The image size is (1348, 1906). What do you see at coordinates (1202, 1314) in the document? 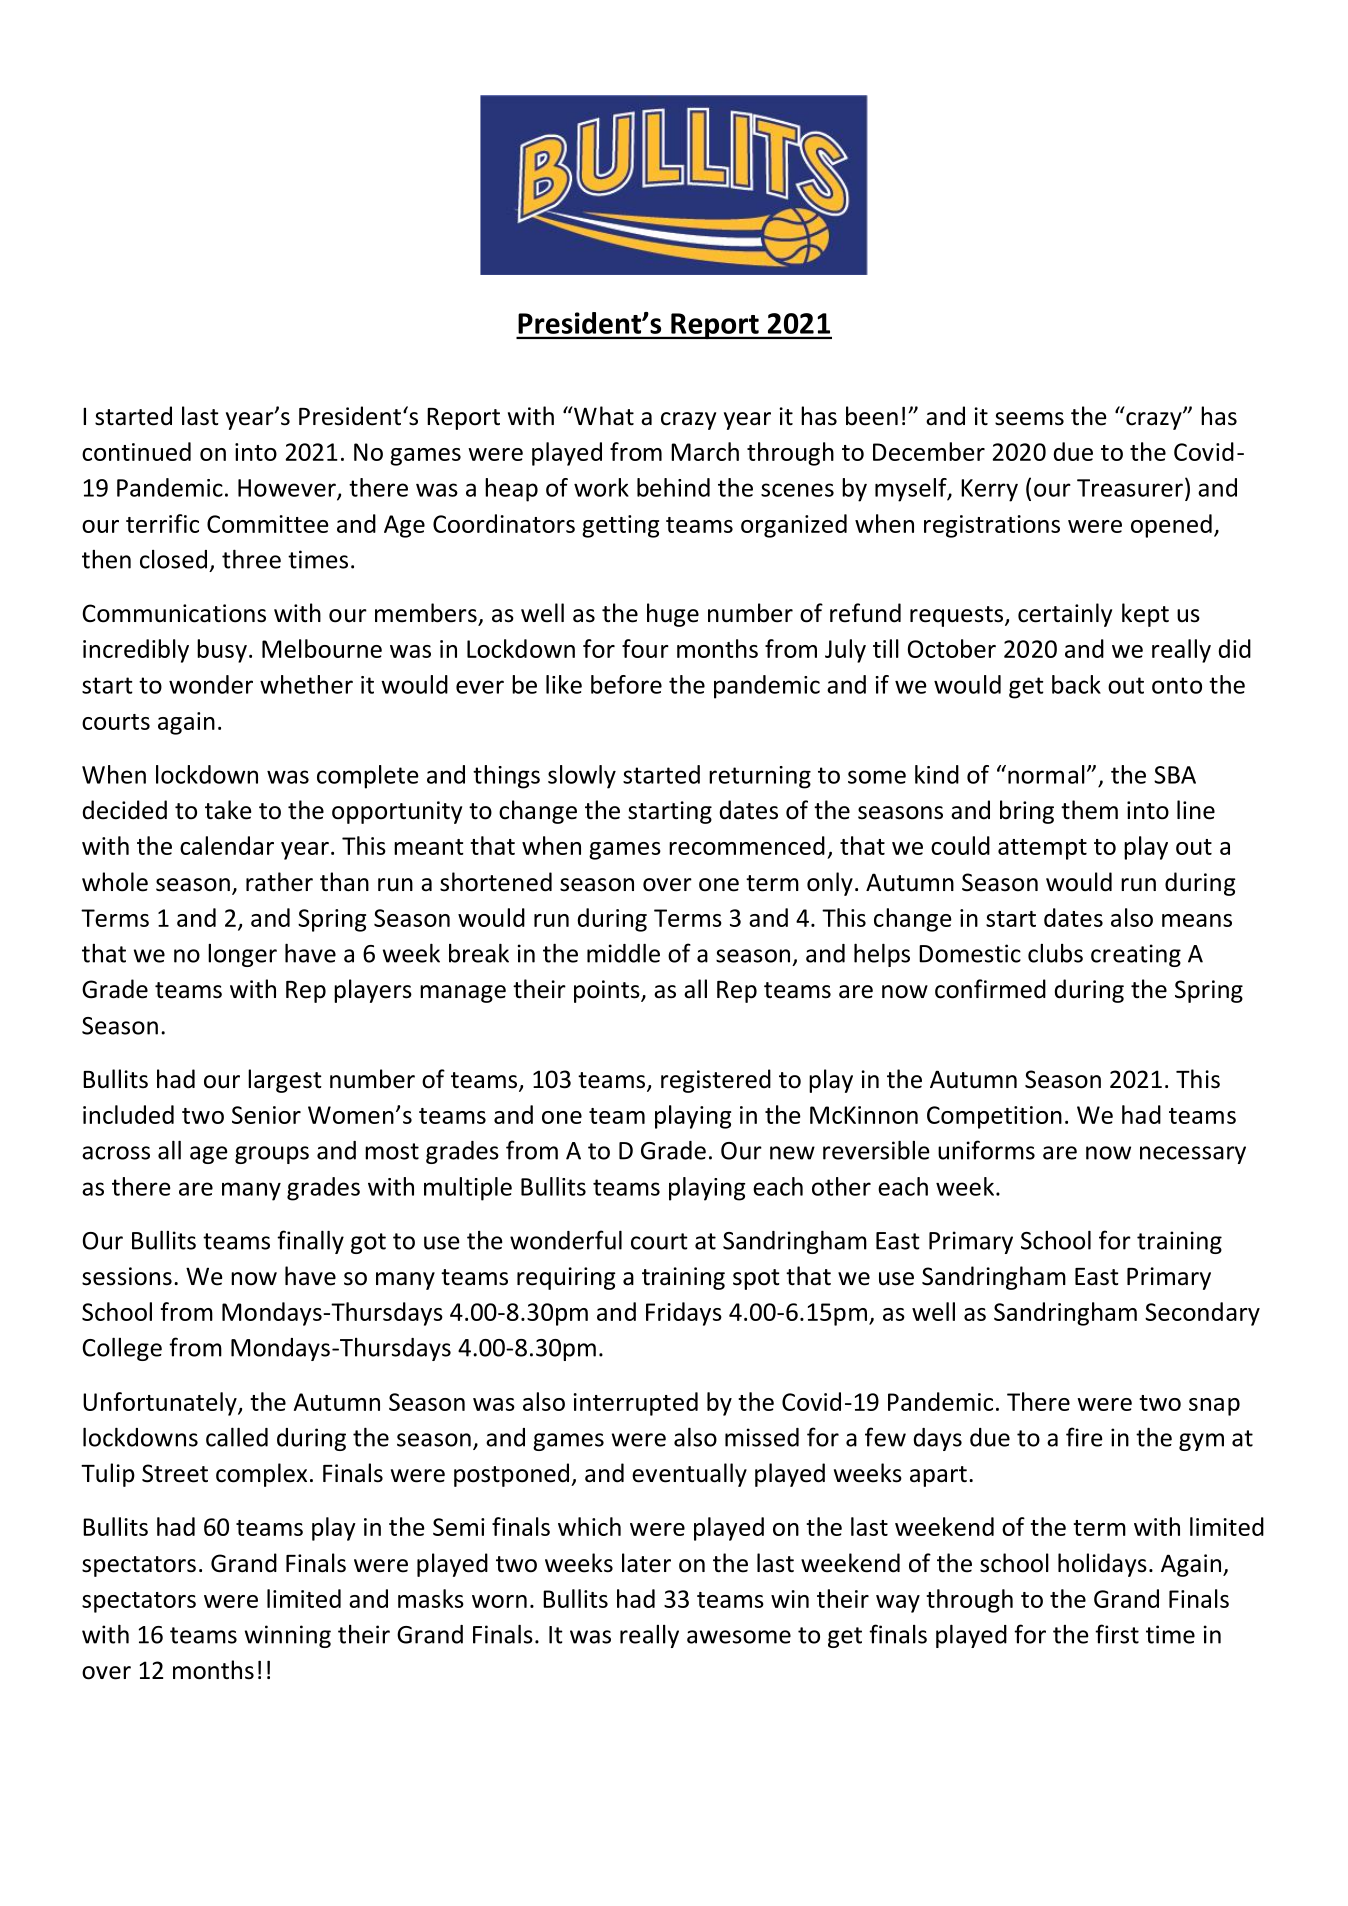
I see `Secondary` at bounding box center [1202, 1314].
